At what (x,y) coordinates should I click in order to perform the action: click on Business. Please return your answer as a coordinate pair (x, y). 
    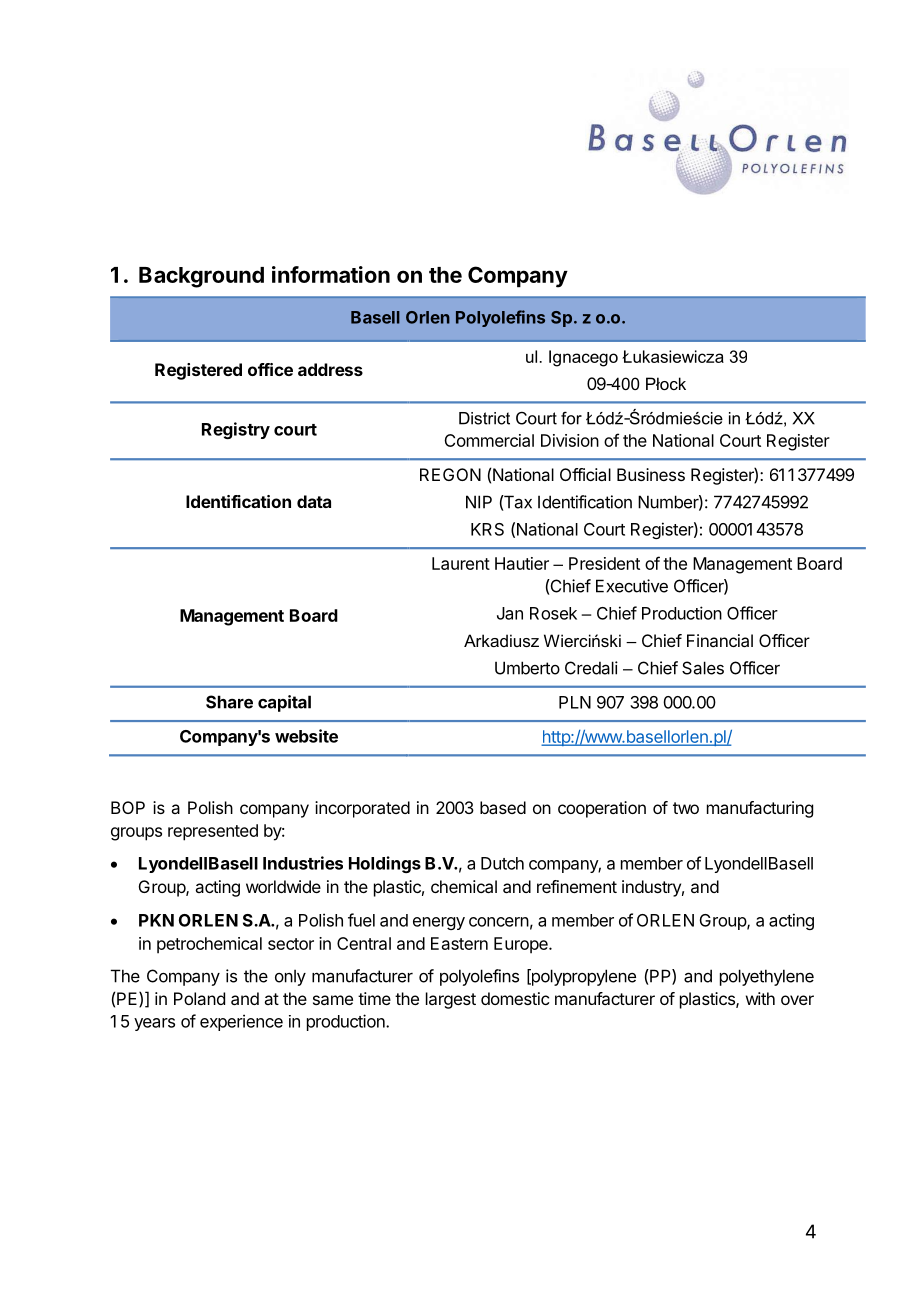
    Looking at the image, I should click on (651, 474).
